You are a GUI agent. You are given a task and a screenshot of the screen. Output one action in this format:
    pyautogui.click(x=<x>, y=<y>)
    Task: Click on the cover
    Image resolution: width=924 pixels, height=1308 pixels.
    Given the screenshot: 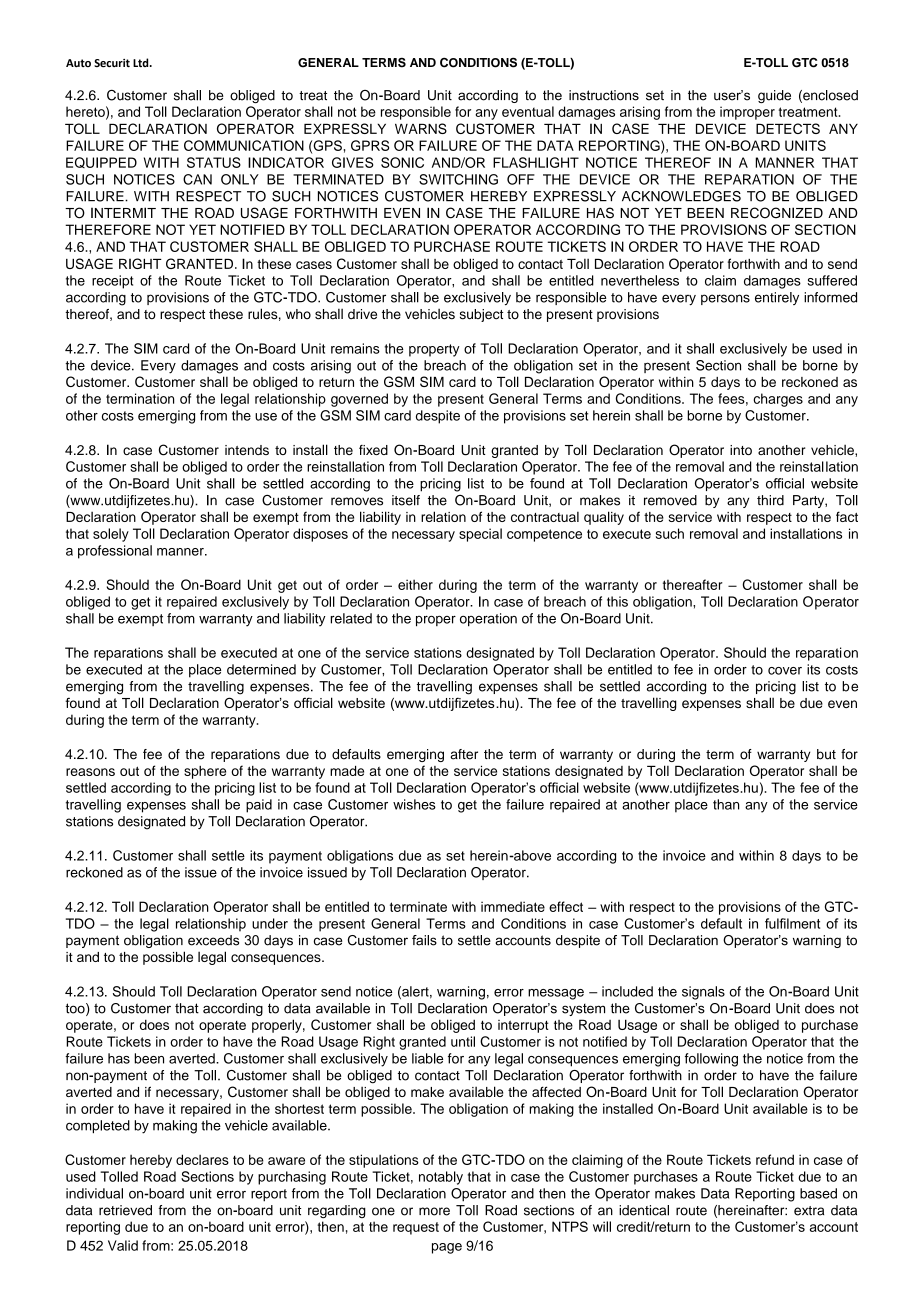 What is the action you would take?
    pyautogui.click(x=785, y=671)
